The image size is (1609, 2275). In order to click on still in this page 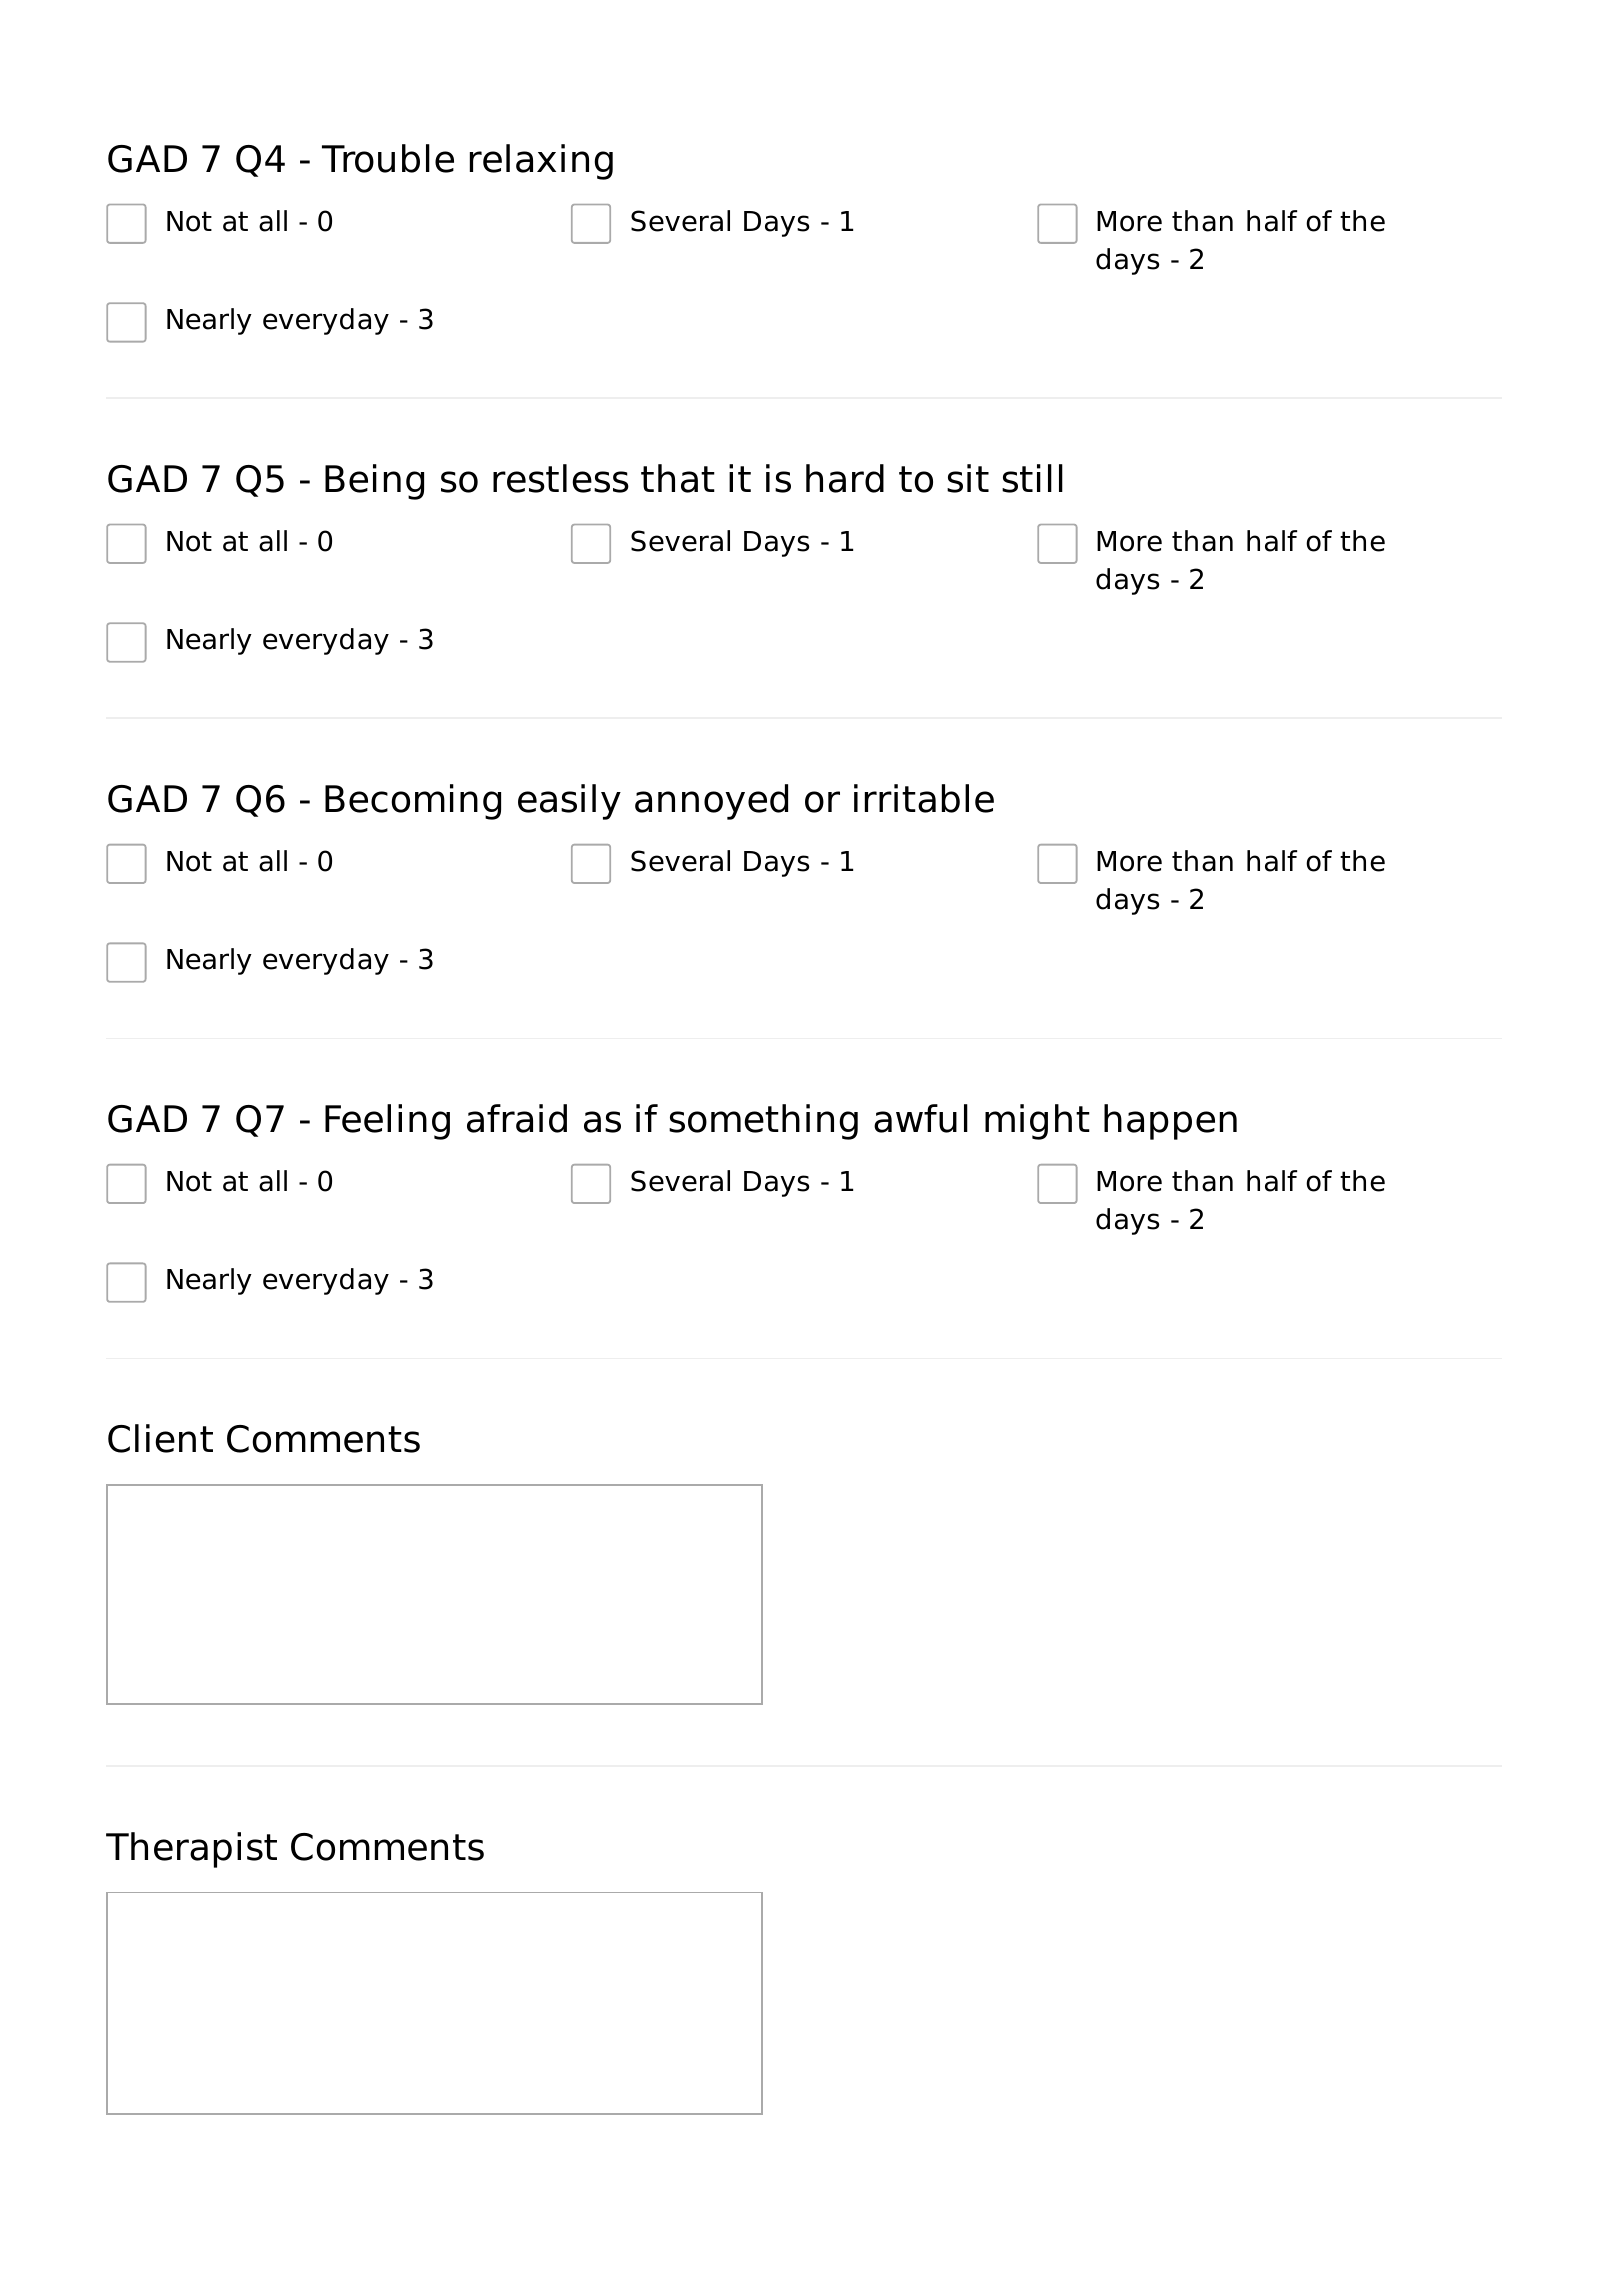, I will do `click(1032, 478)`.
